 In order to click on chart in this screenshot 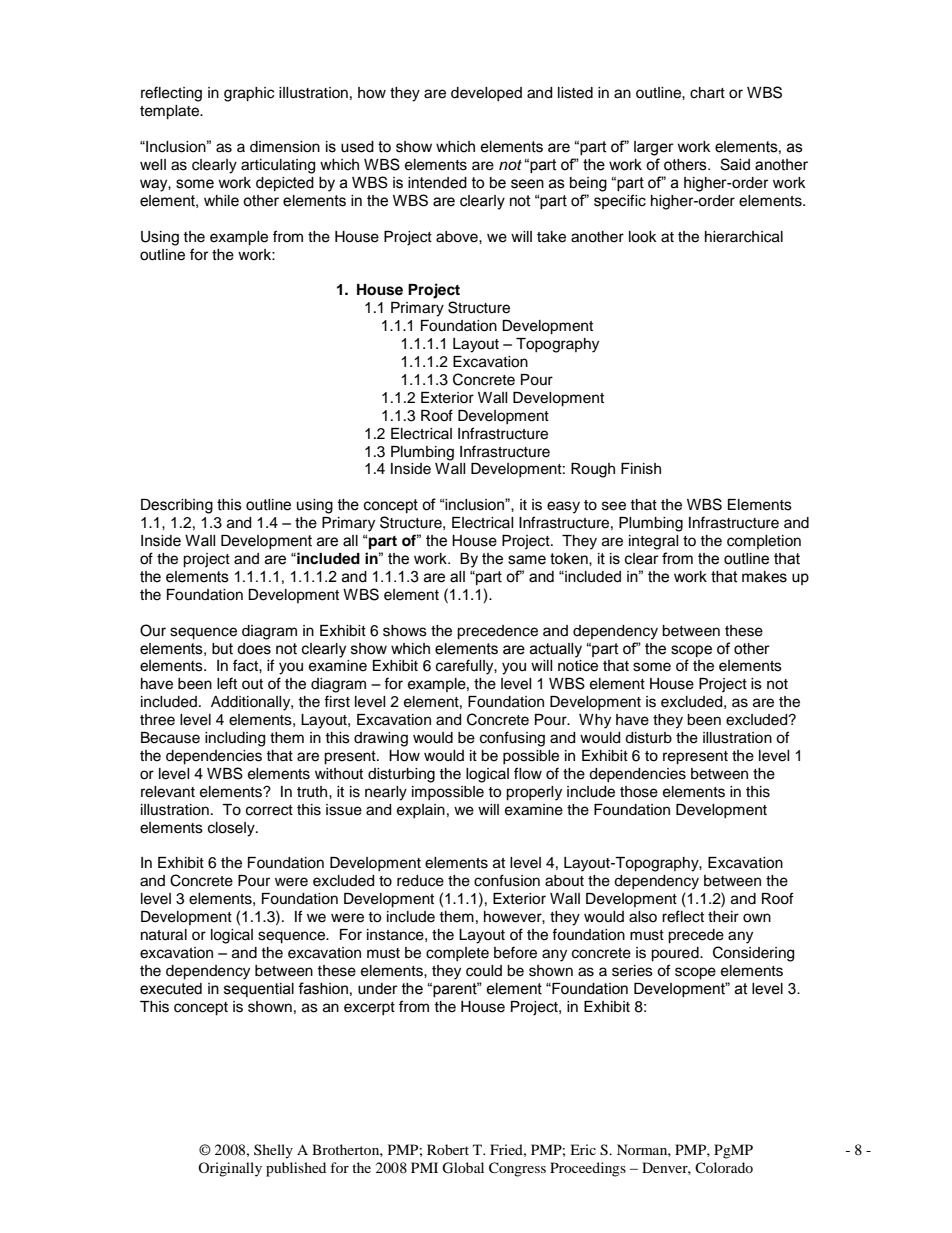, I will do `click(707, 93)`.
